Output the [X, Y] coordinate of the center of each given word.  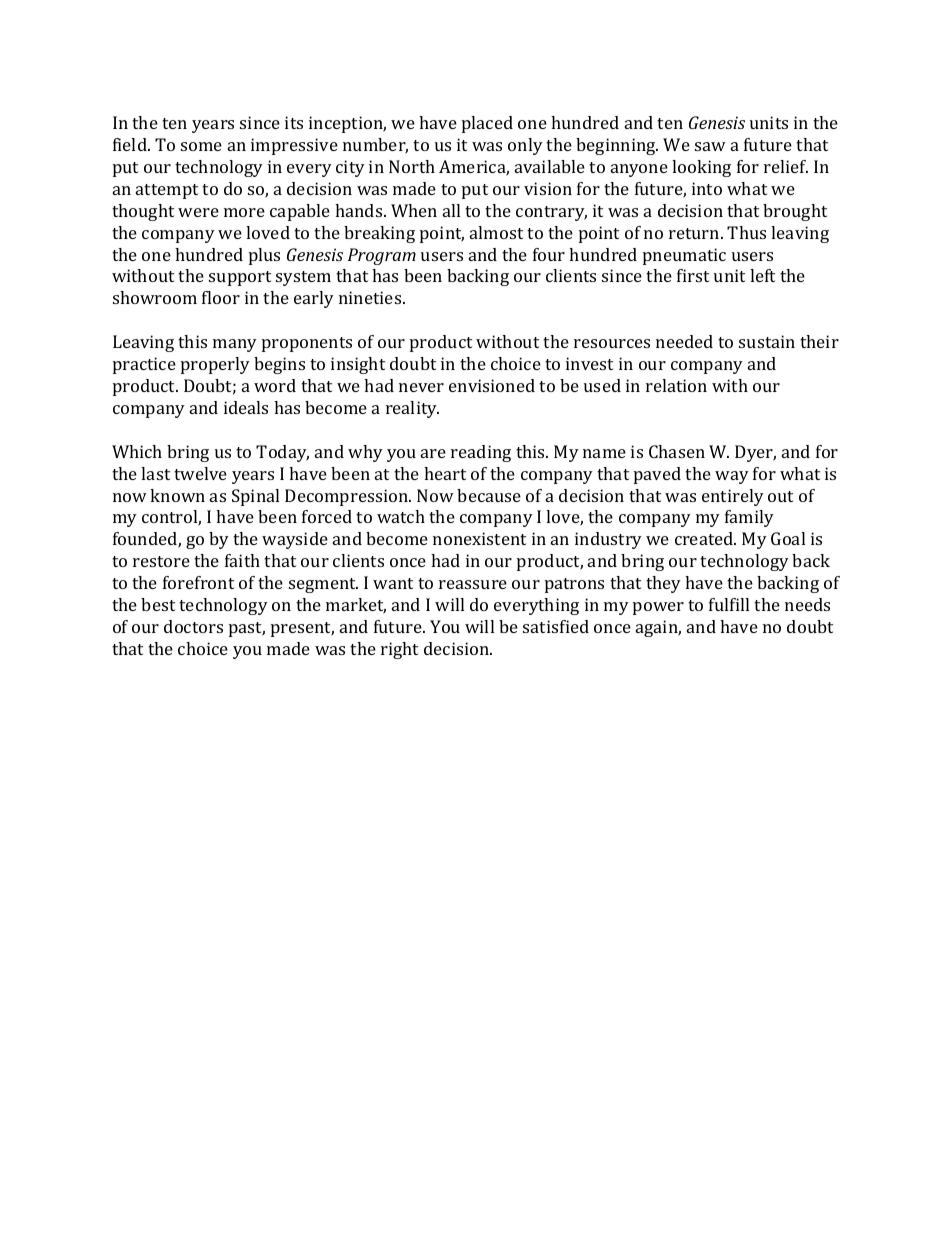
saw [710, 146]
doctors [193, 626]
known [177, 495]
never [421, 387]
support [240, 278]
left [762, 275]
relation [676, 385]
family [749, 518]
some [201, 146]
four [549, 254]
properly [215, 365]
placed [487, 124]
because [489, 495]
